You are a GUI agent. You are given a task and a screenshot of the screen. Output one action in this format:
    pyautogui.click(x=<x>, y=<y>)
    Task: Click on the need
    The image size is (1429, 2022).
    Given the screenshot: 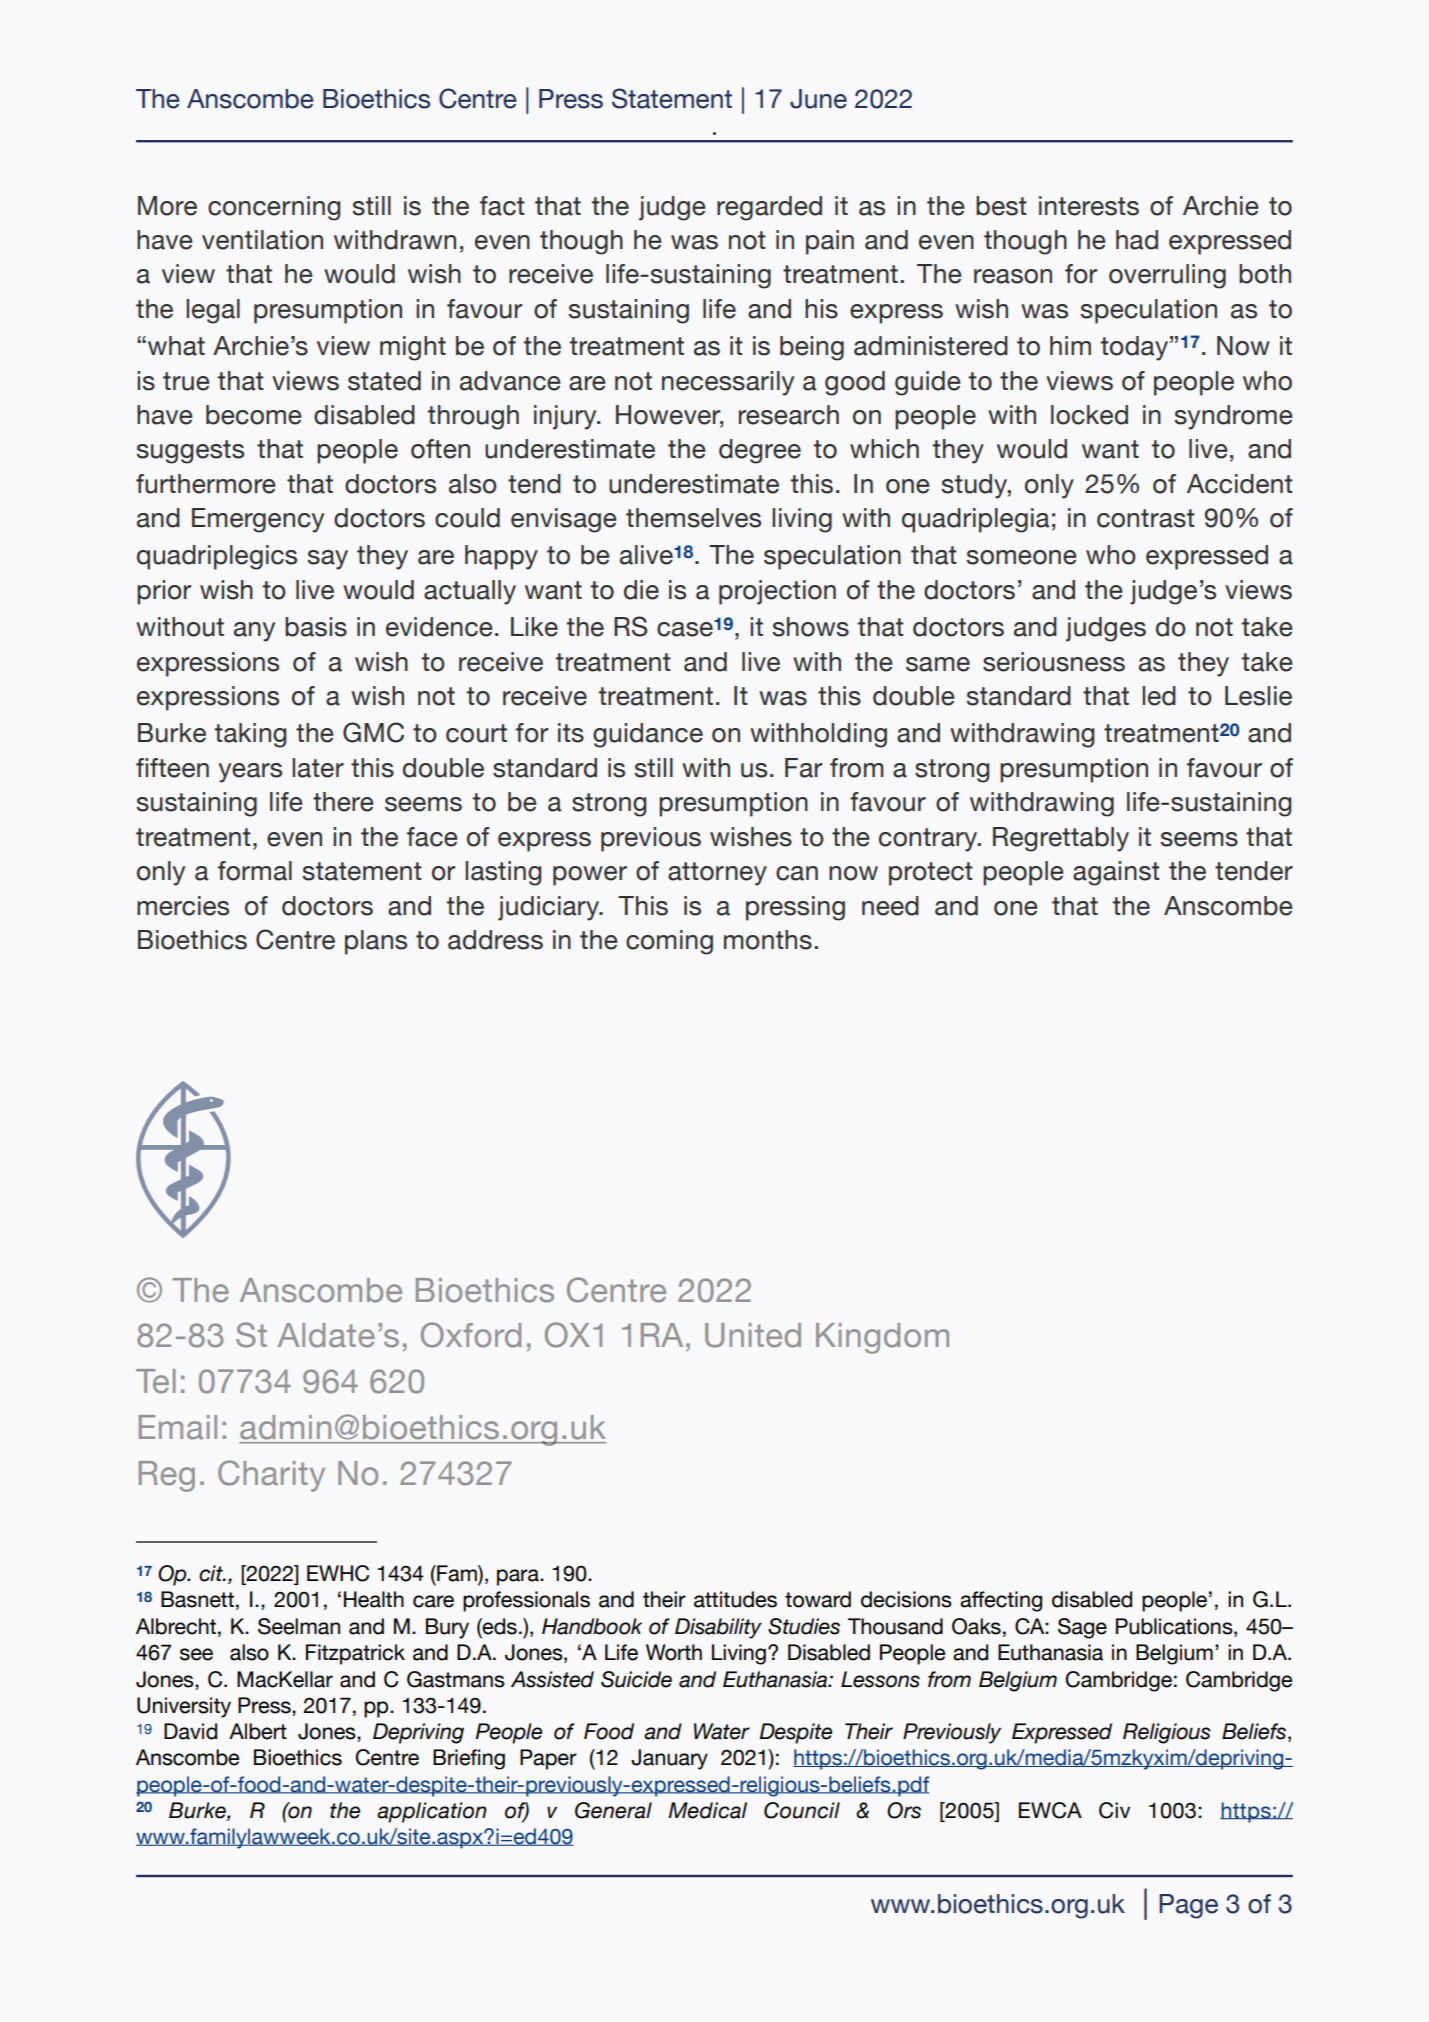 What is the action you would take?
    pyautogui.click(x=890, y=906)
